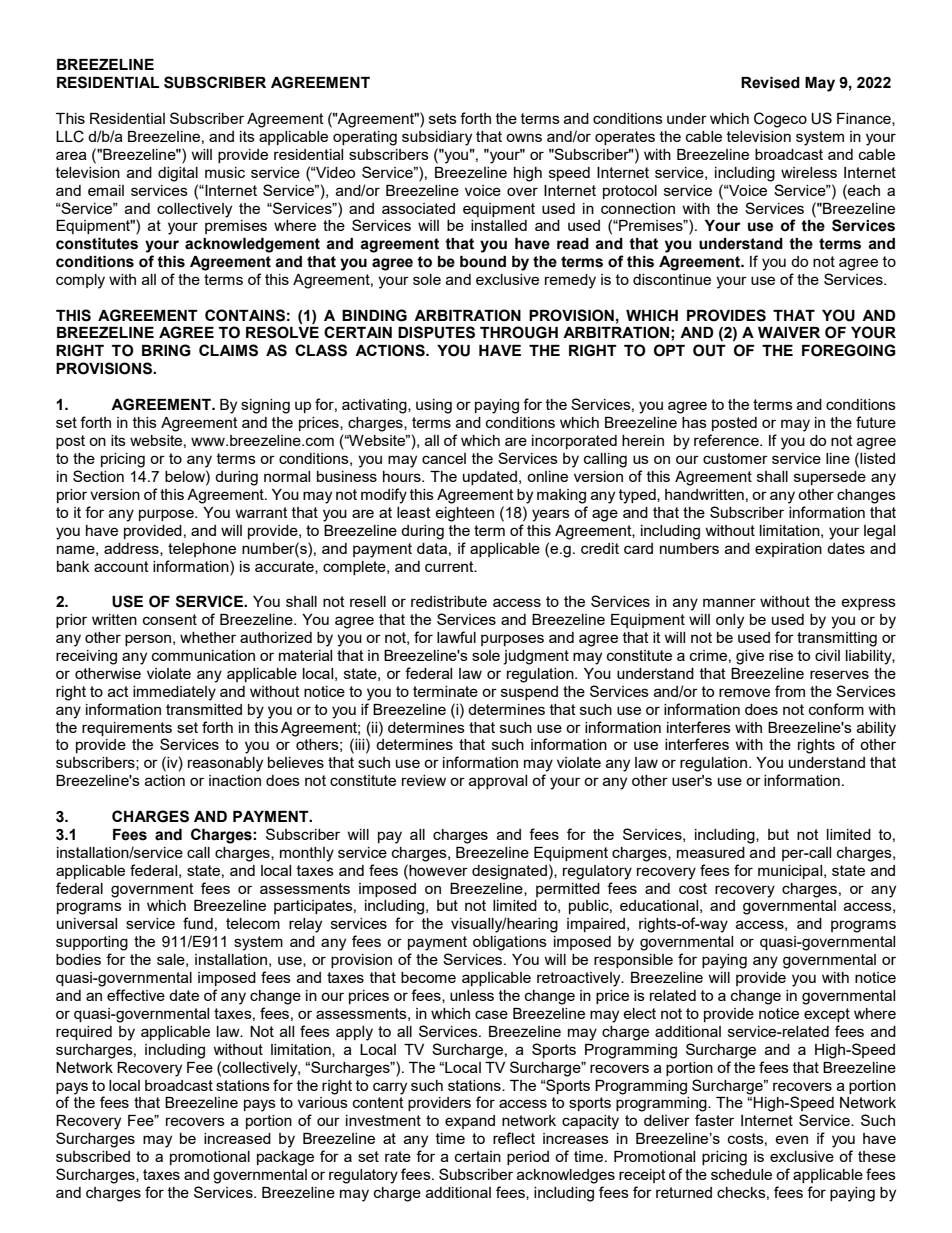  I want to click on subscribed, so click(93, 1156).
